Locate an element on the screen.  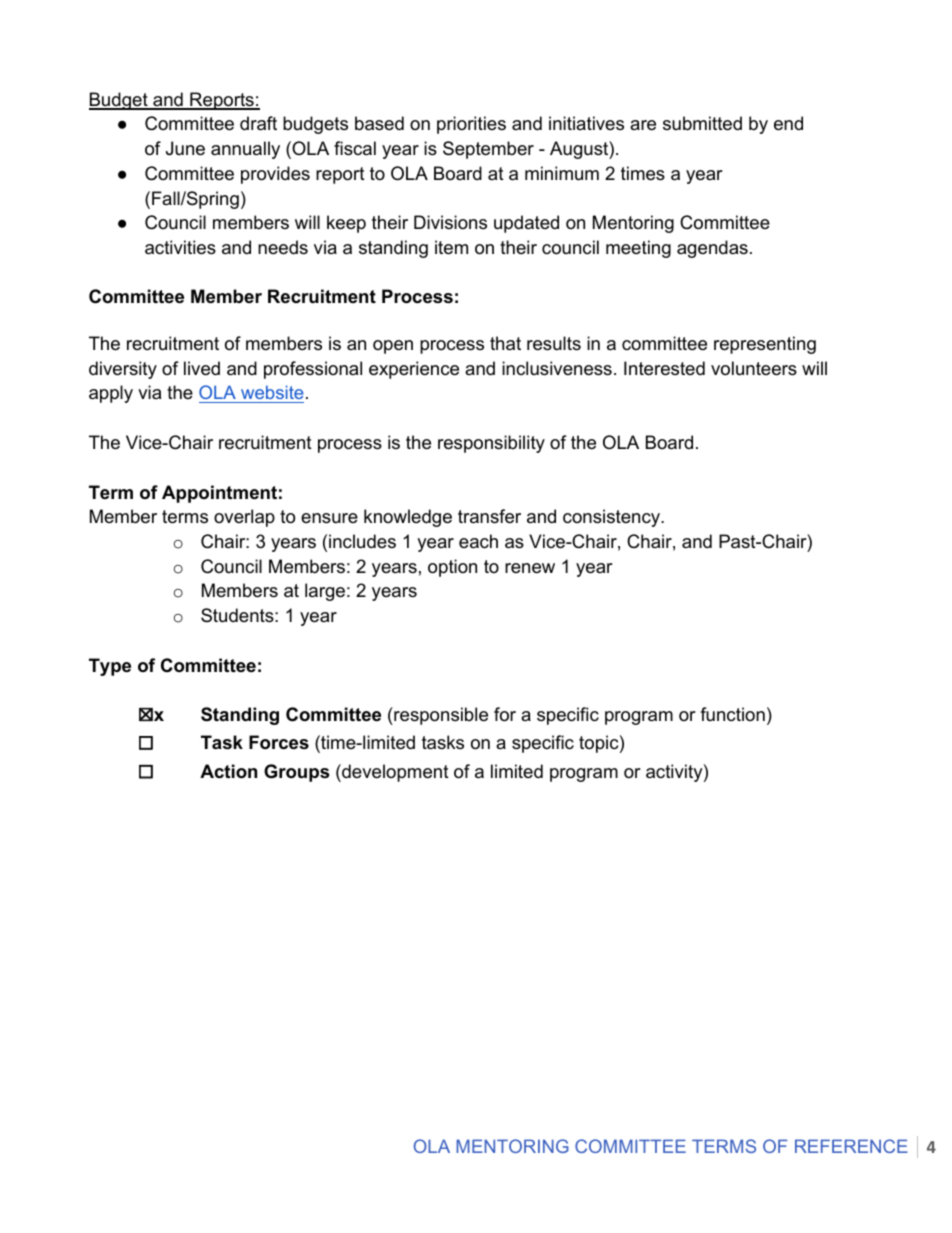
lived is located at coordinates (202, 368).
